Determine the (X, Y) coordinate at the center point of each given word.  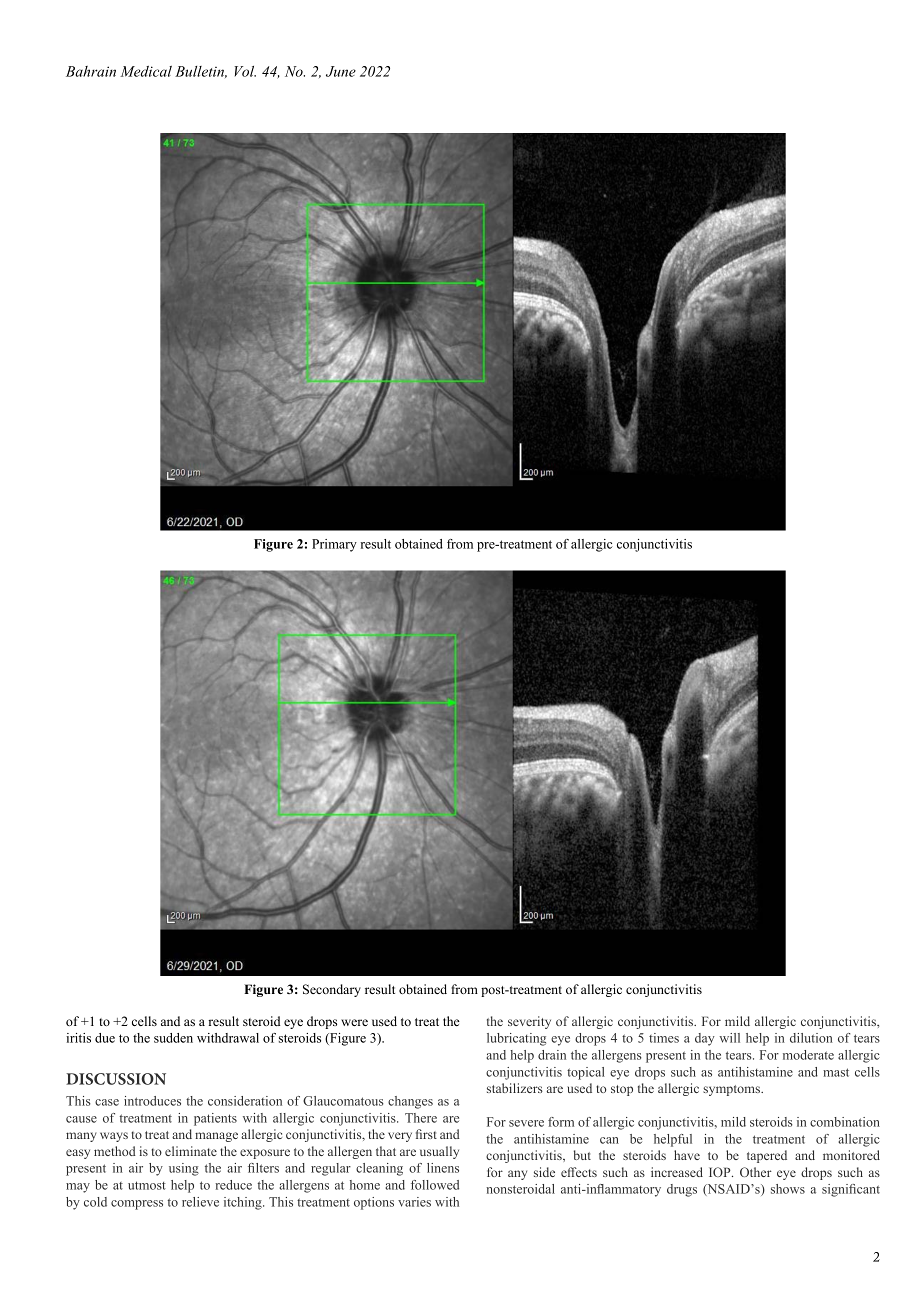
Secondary (332, 990)
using (184, 1169)
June (341, 71)
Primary (334, 545)
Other (756, 1172)
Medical (146, 71)
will (729, 1038)
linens (443, 1168)
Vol (245, 71)
